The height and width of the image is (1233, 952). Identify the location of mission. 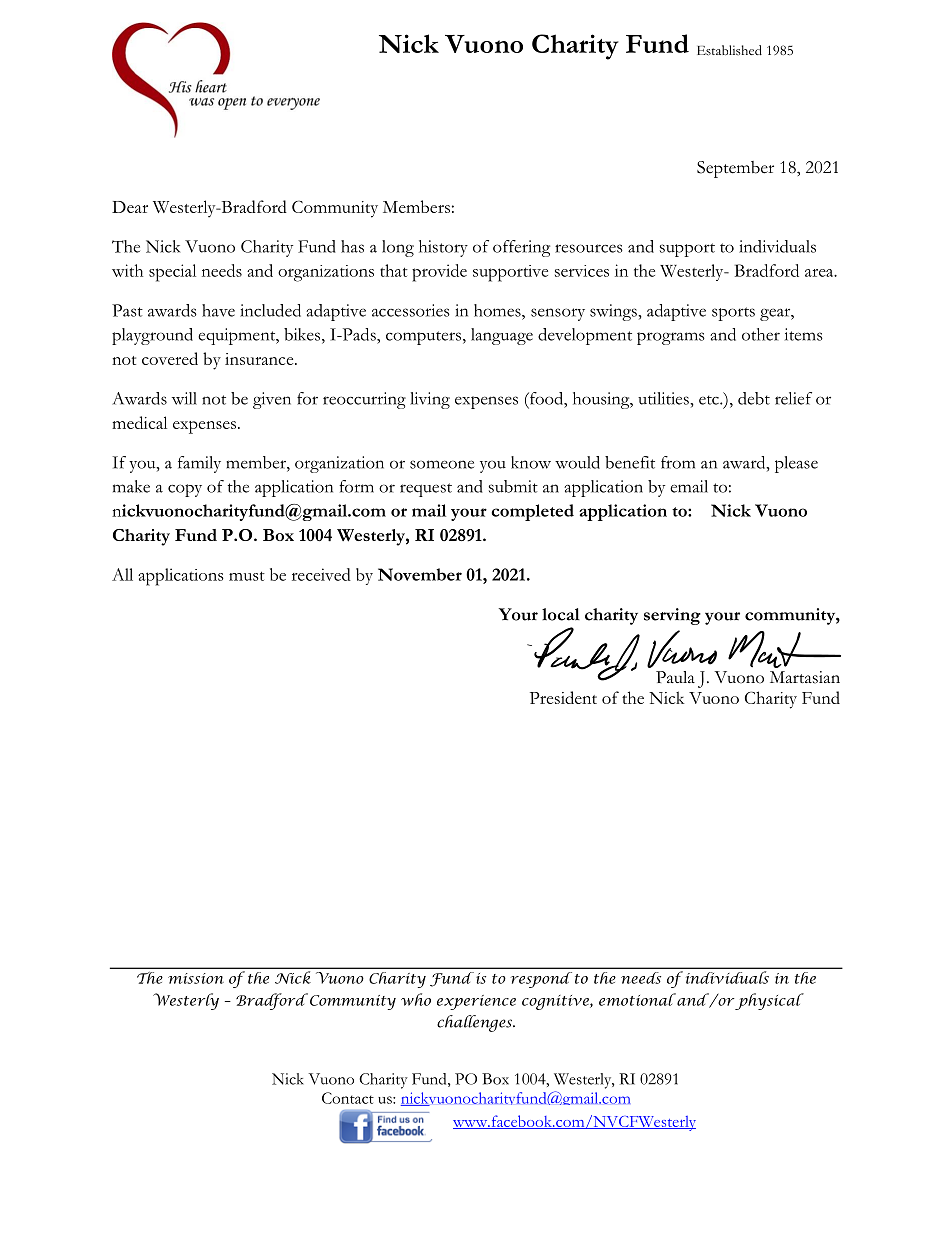
(196, 978).
